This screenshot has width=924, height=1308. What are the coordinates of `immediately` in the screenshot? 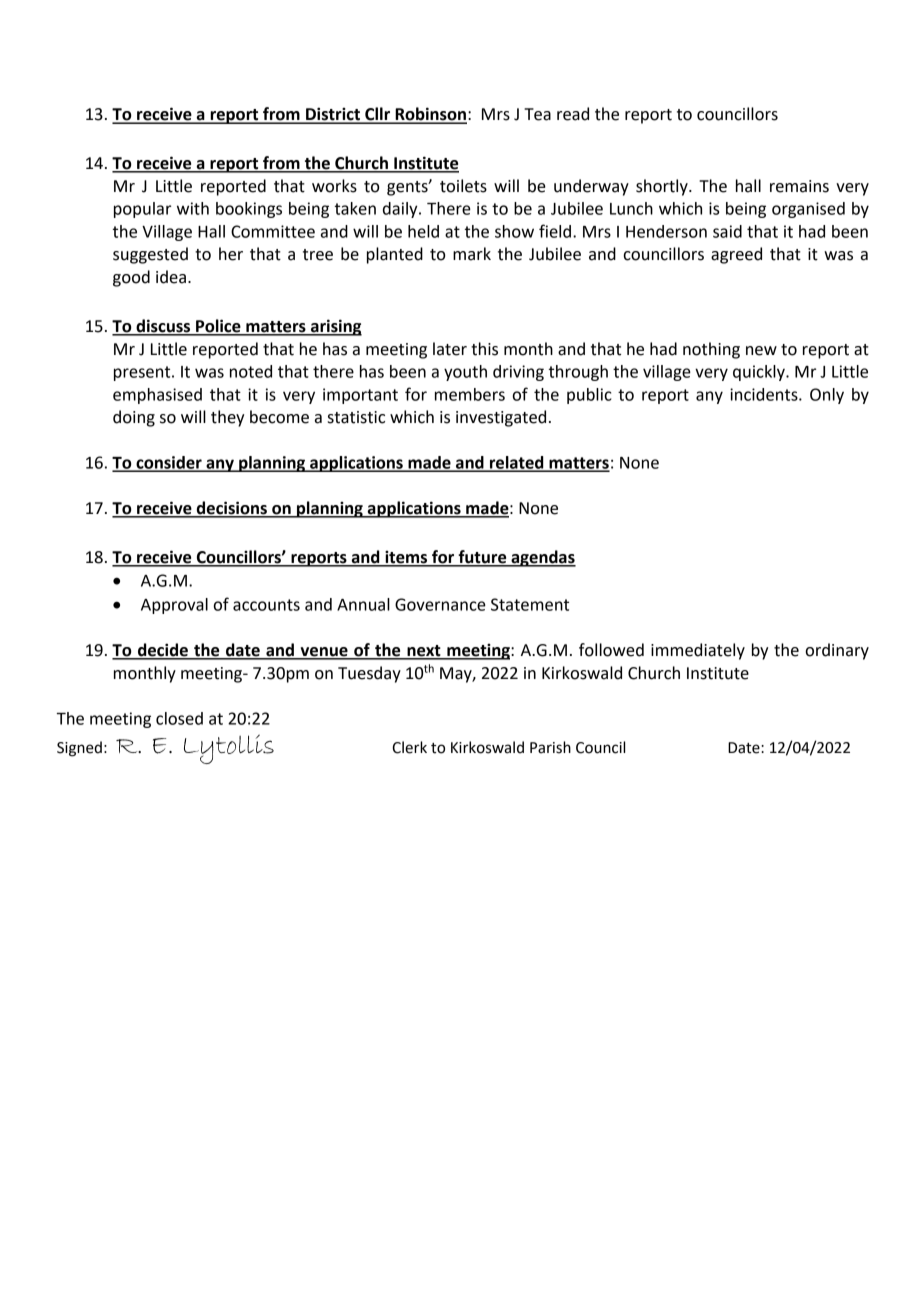 It's located at (698, 651).
